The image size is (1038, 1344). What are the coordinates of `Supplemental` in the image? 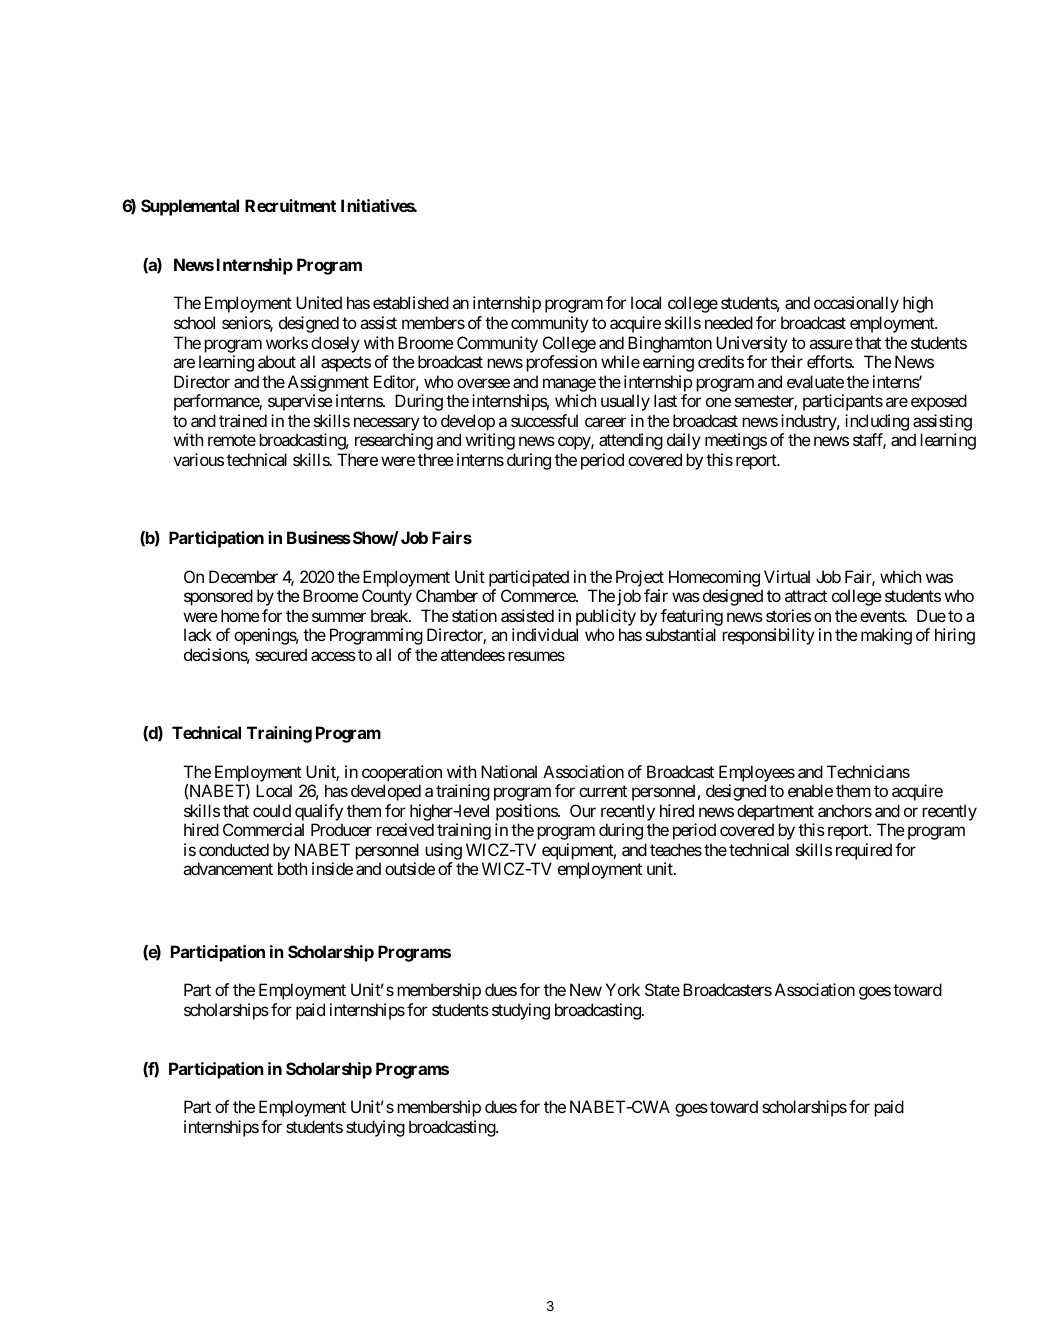 It's located at (190, 207).
